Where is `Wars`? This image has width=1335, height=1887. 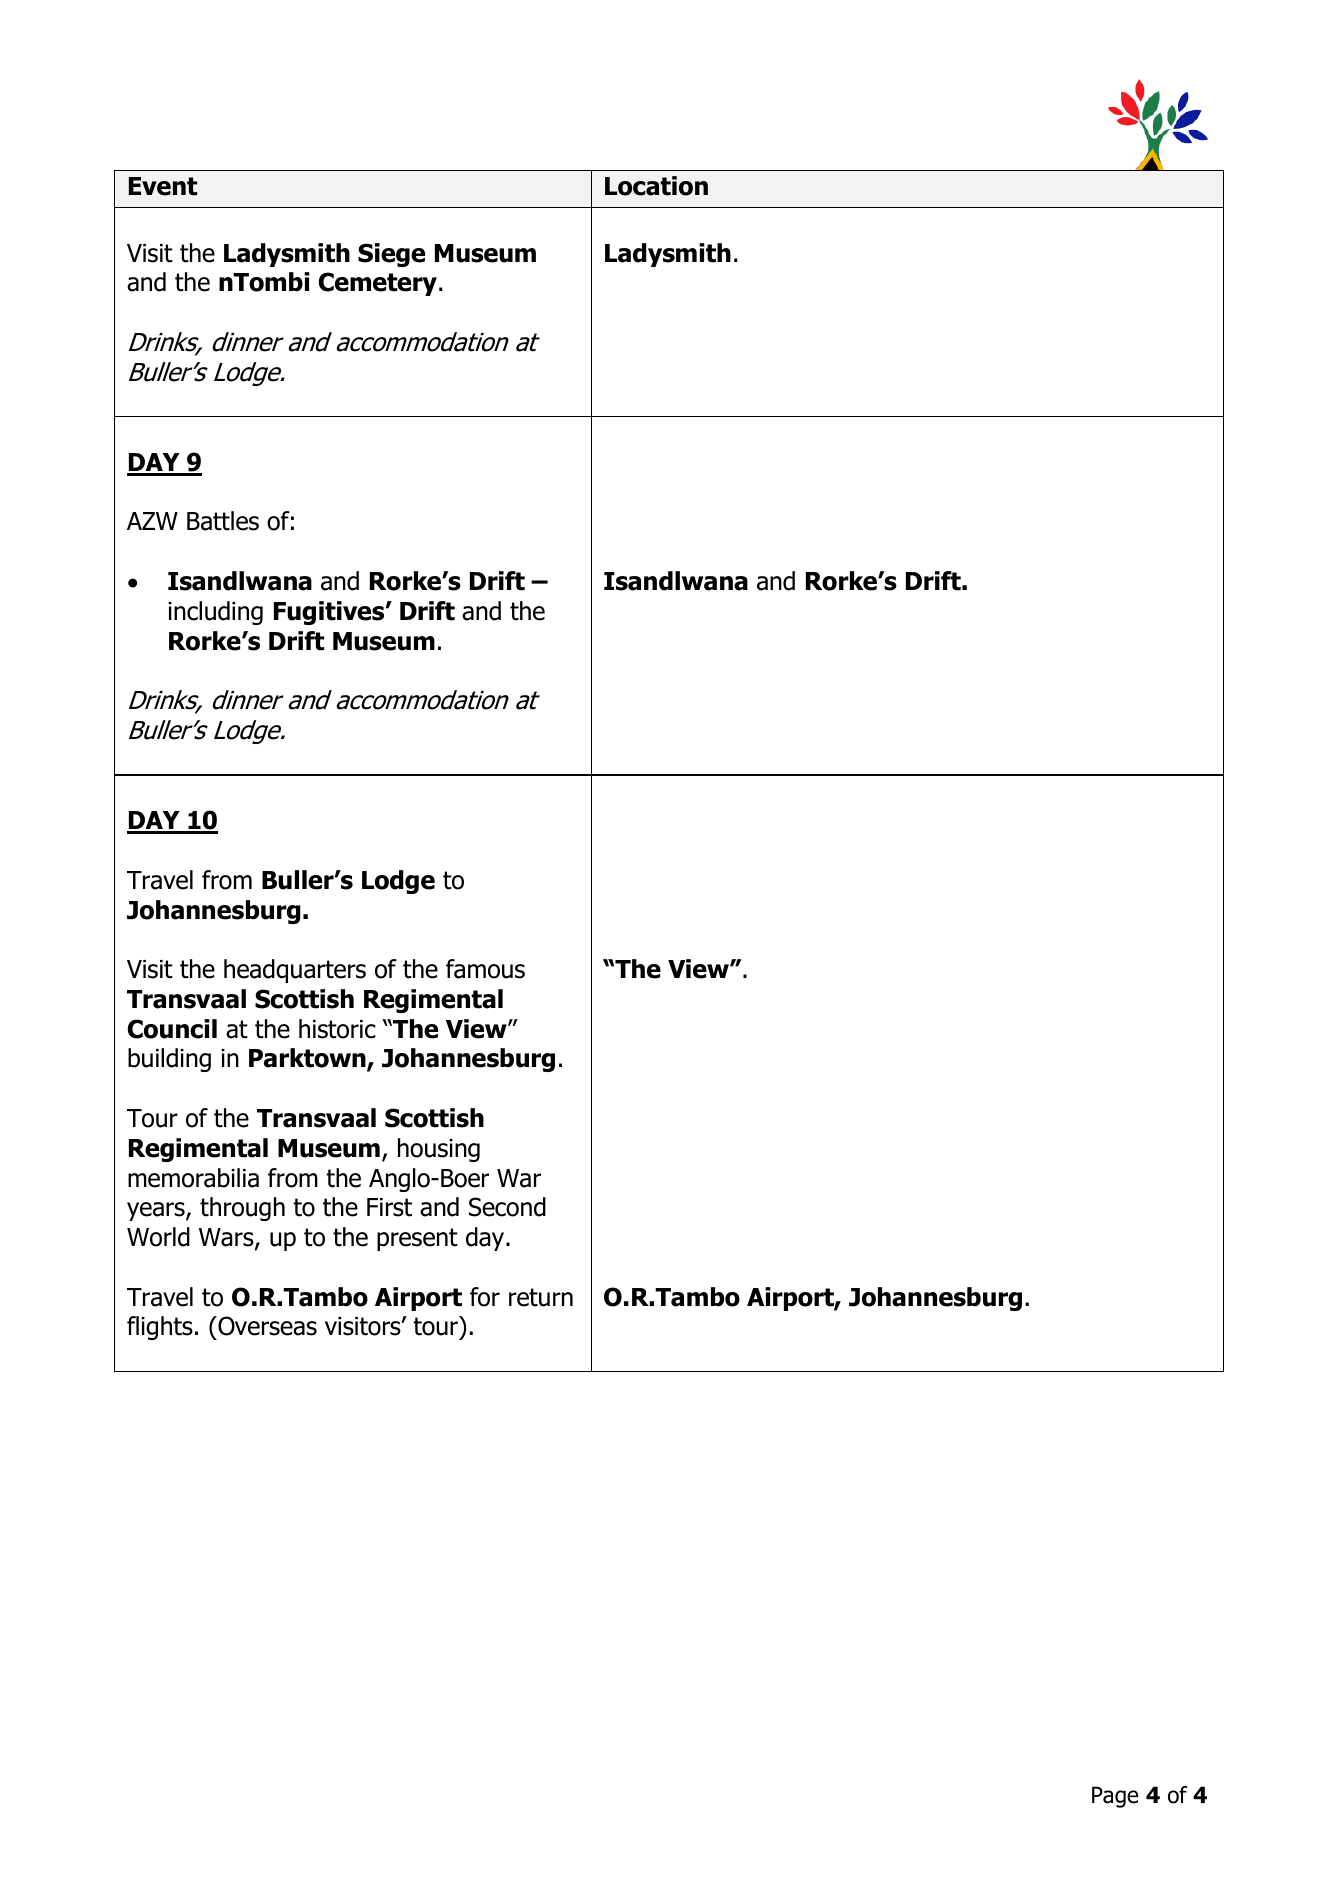 Wars is located at coordinates (227, 1238).
